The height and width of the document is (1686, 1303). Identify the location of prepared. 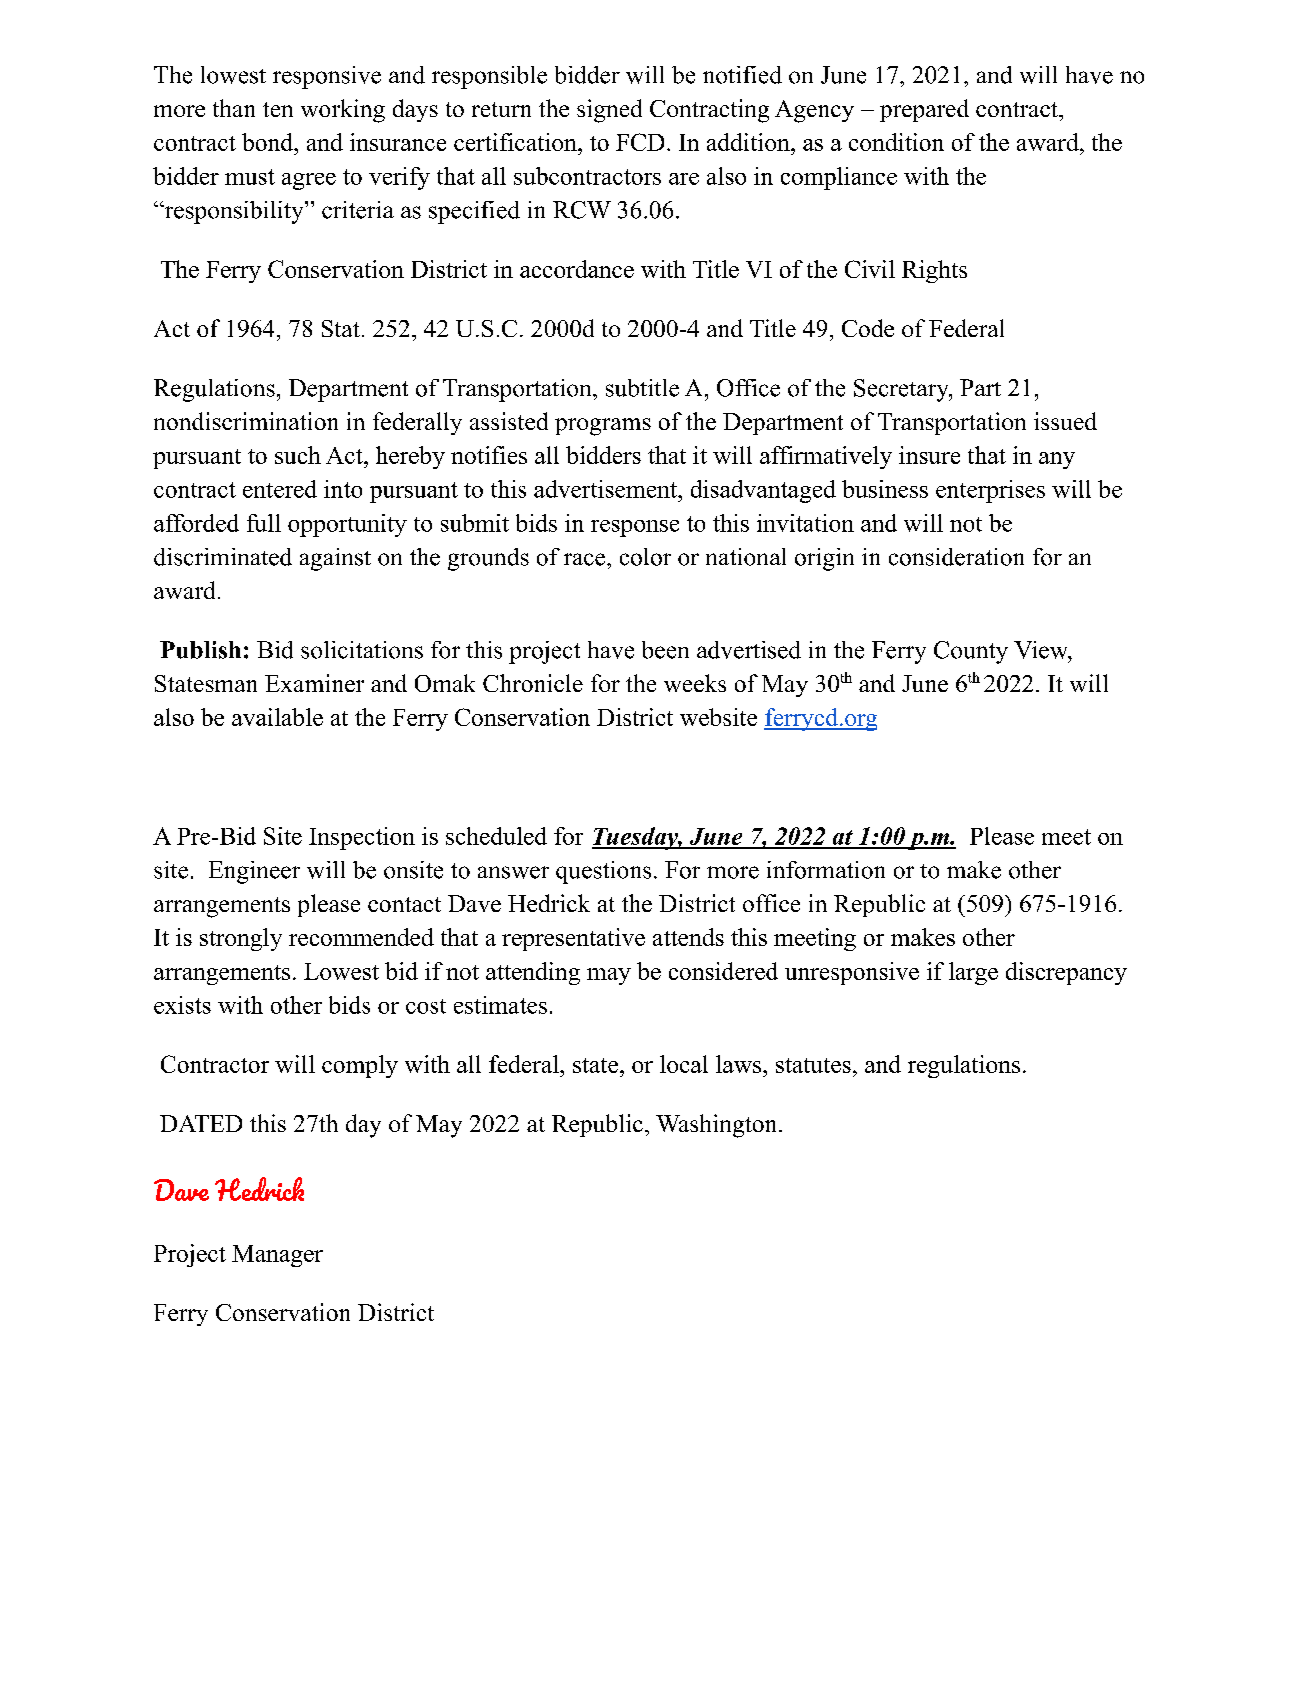
(924, 110).
